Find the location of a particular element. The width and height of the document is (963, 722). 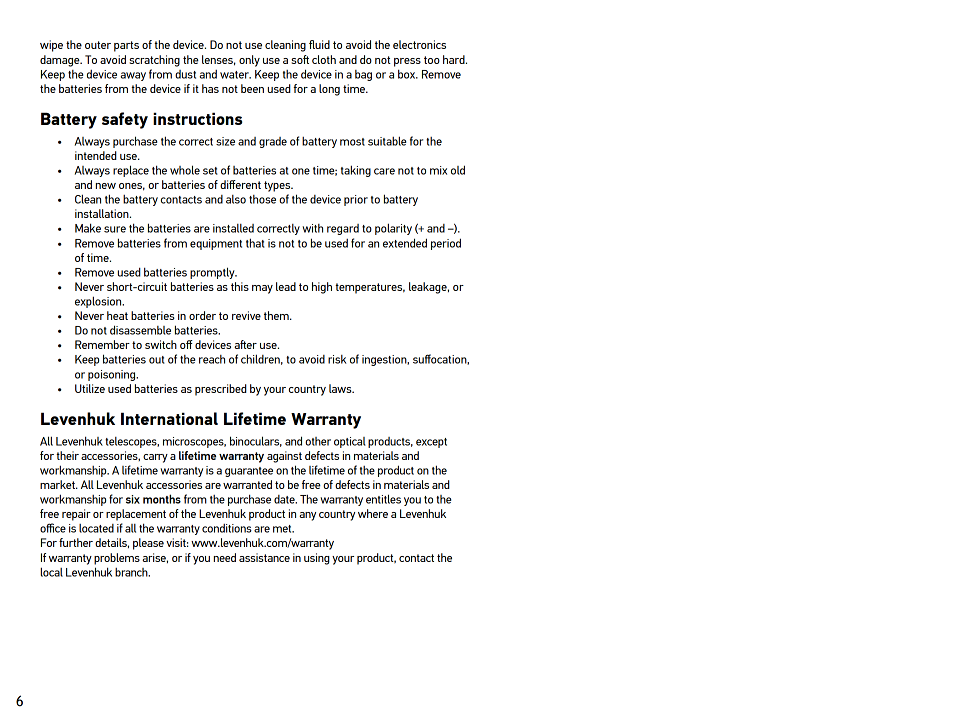

press is located at coordinates (407, 62).
